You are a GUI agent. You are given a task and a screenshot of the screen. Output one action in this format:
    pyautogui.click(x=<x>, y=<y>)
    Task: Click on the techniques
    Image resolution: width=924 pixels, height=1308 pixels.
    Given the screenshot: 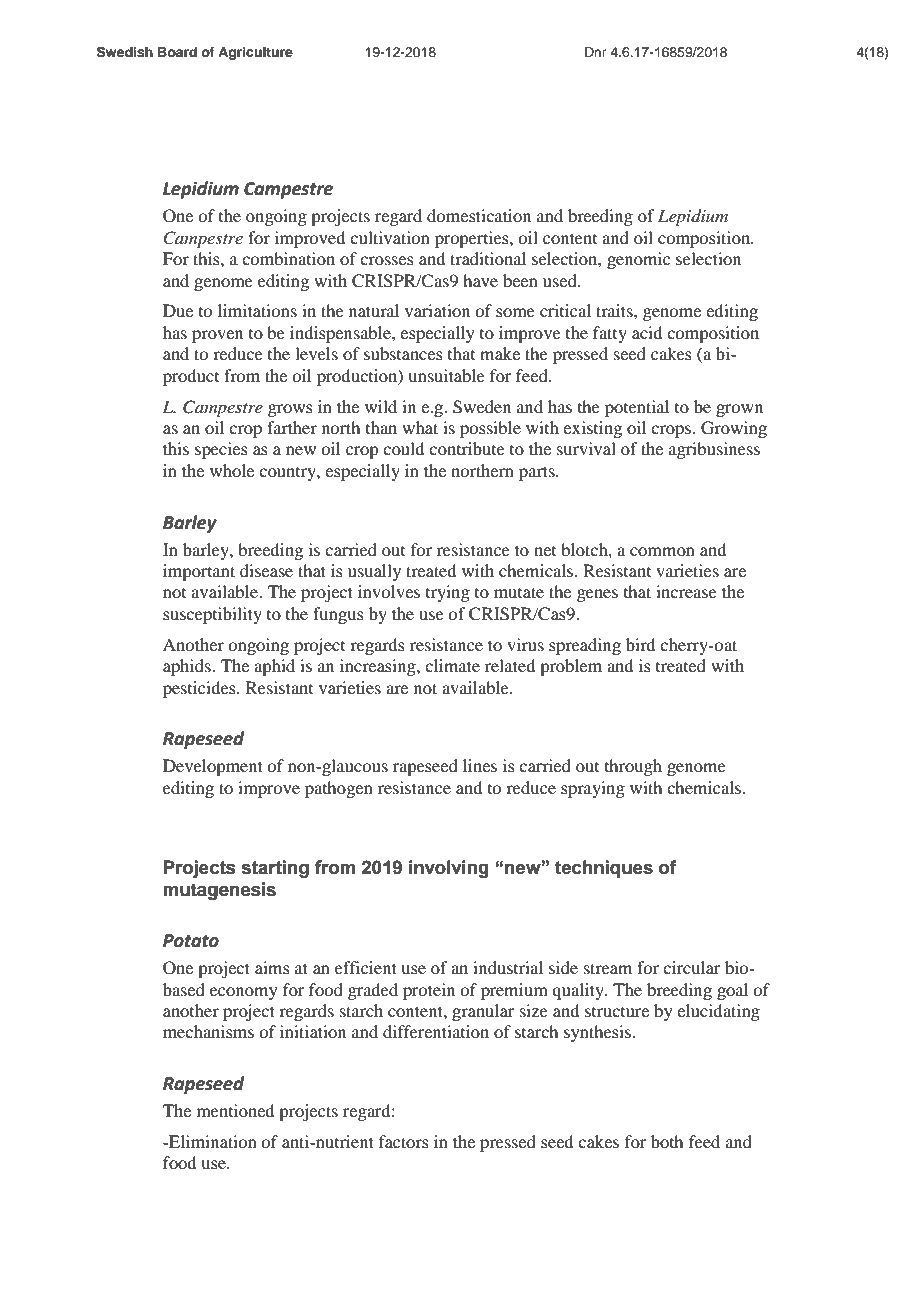 What is the action you would take?
    pyautogui.click(x=604, y=869)
